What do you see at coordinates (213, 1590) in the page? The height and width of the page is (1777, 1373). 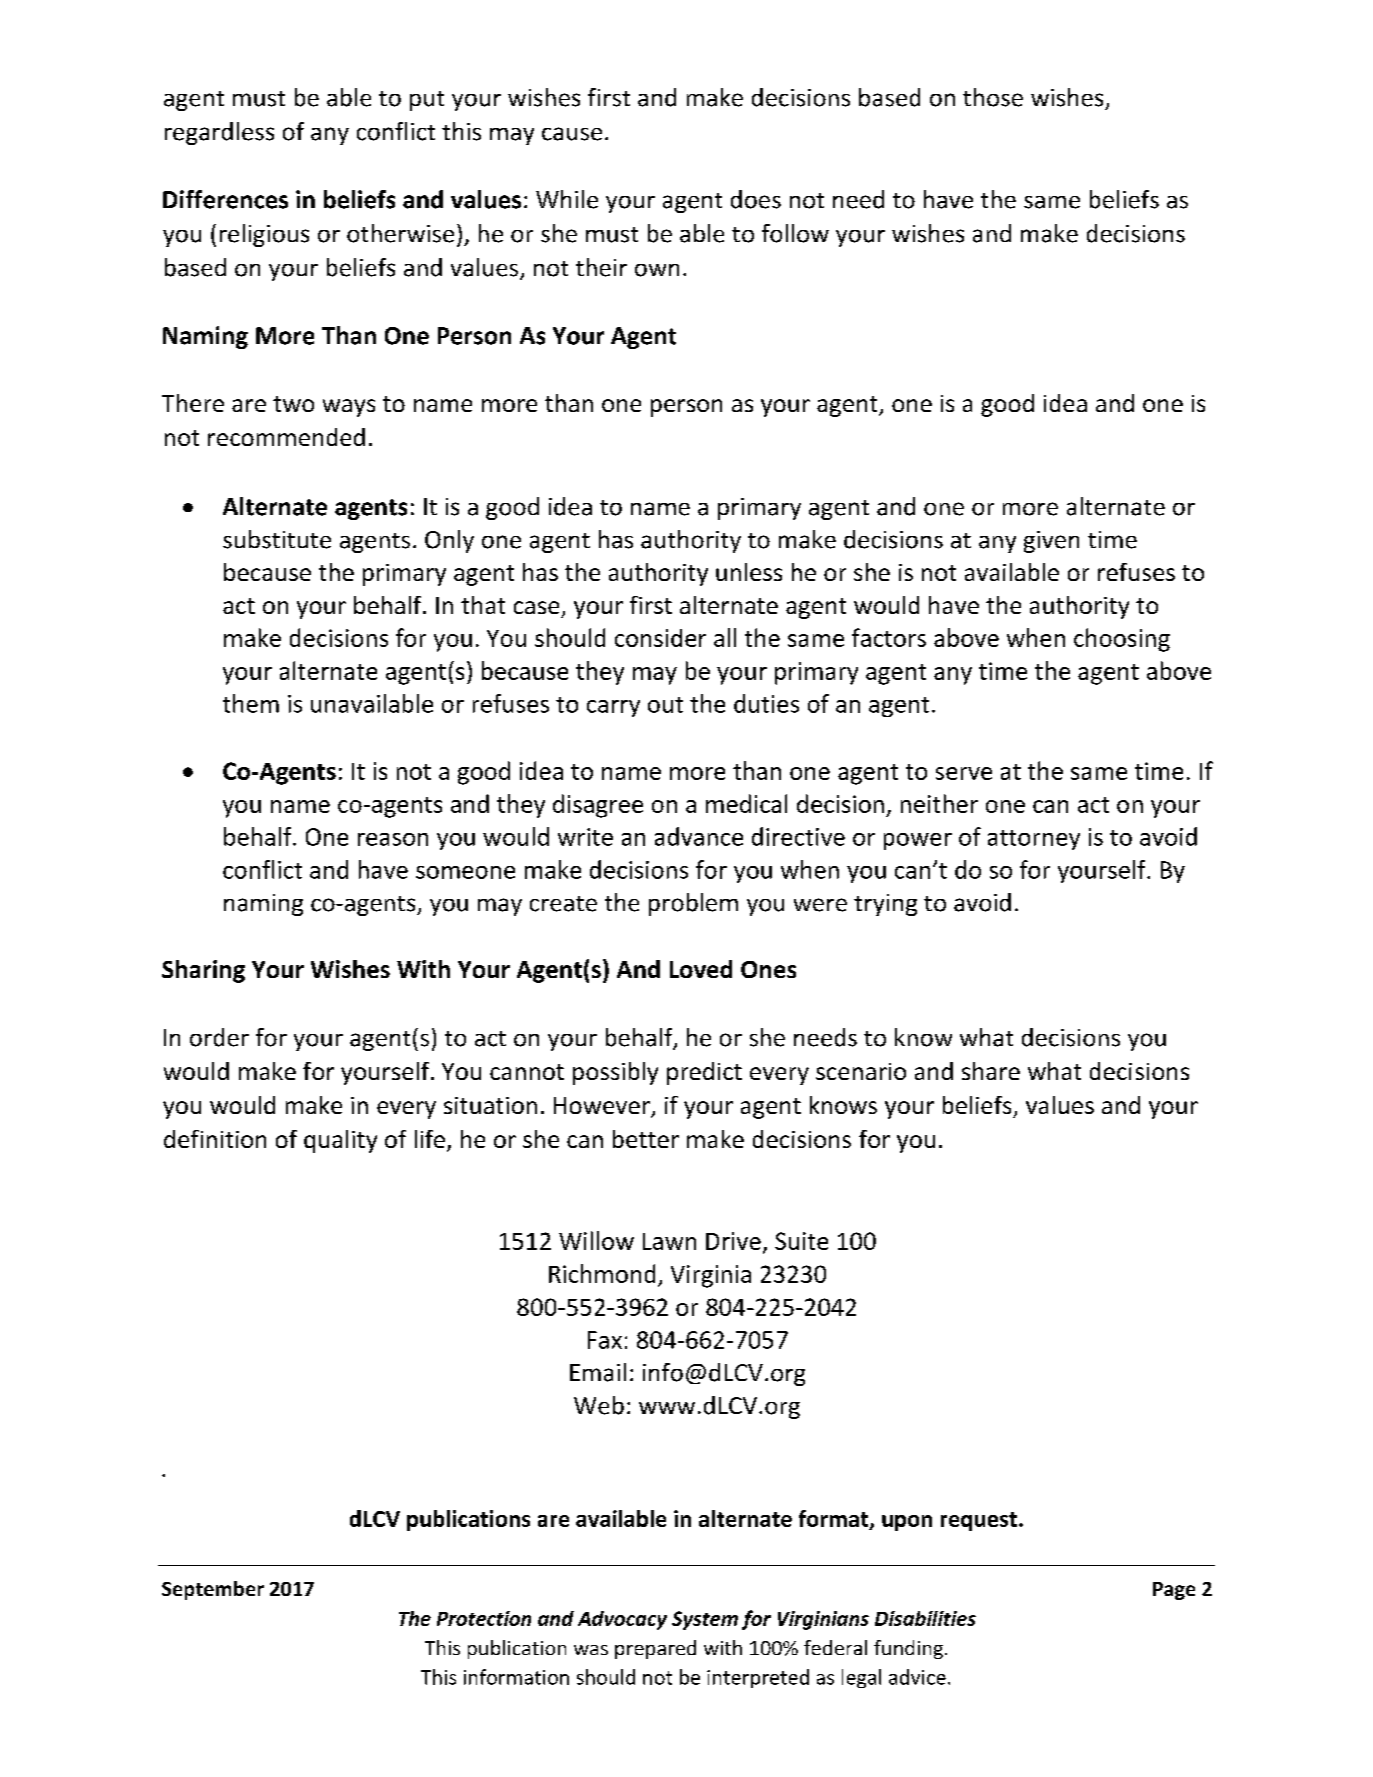 I see `September` at bounding box center [213, 1590].
